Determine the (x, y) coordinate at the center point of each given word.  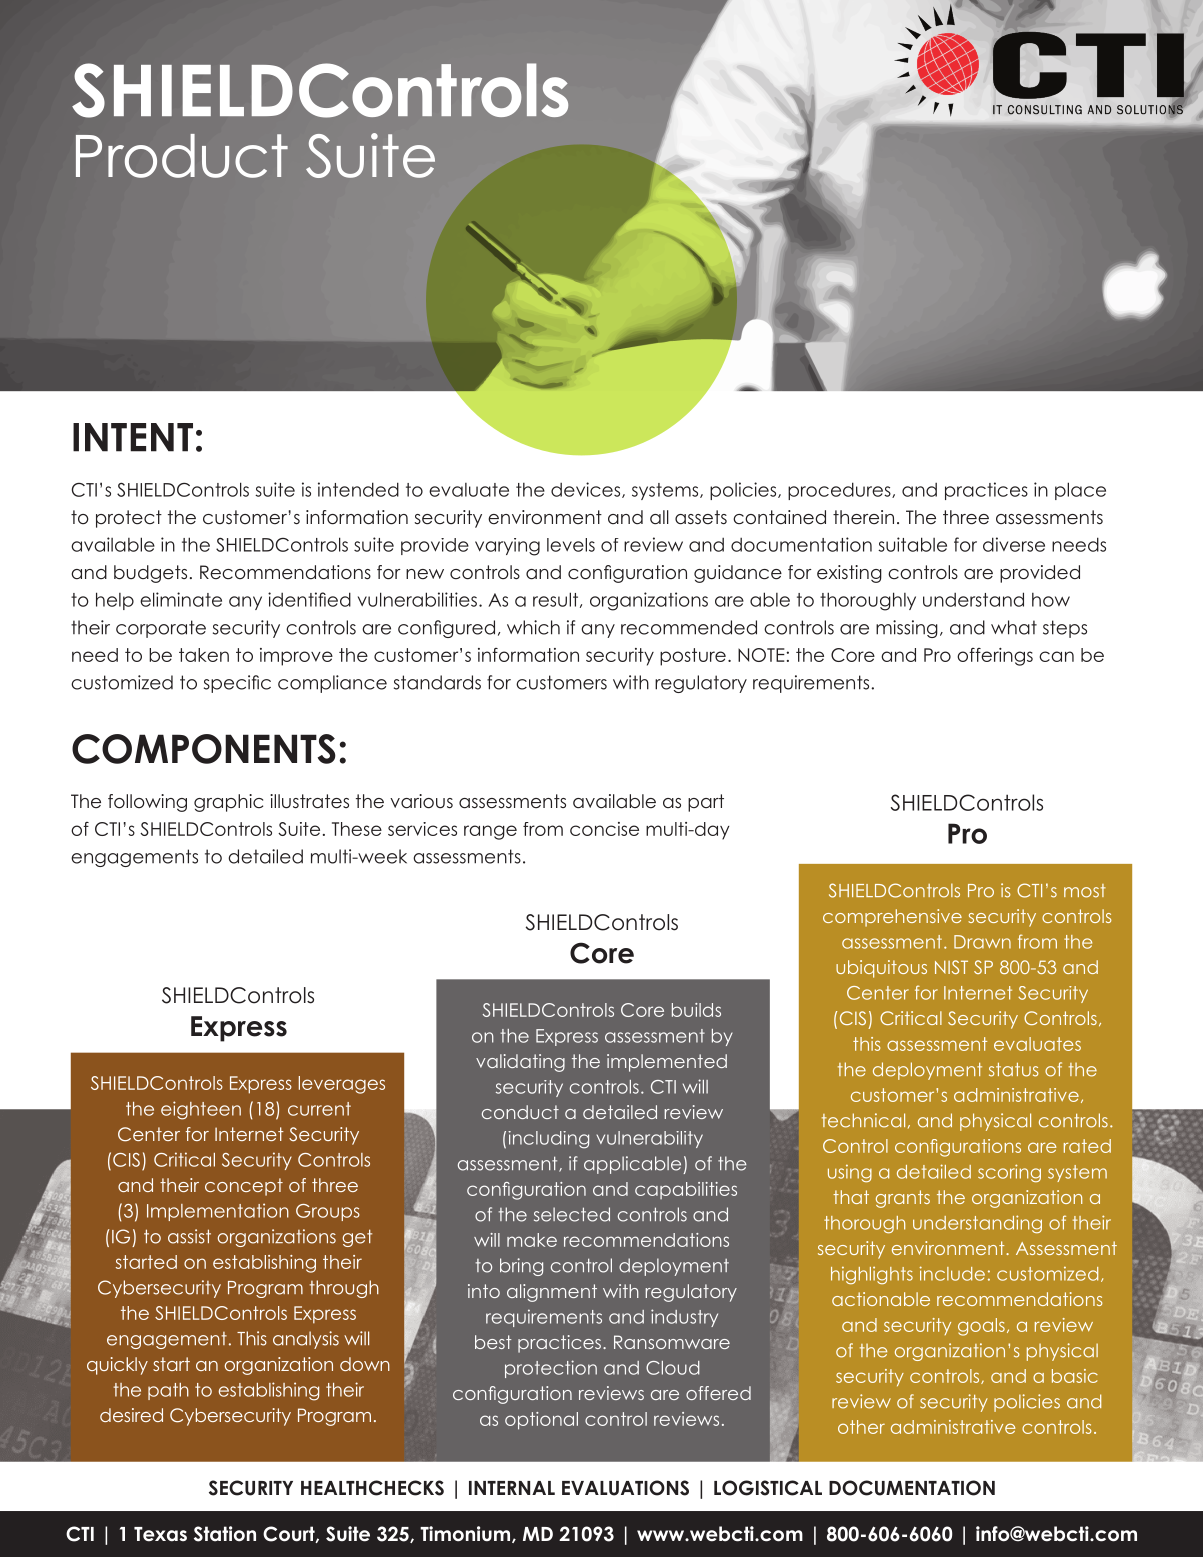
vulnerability (649, 1139)
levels (571, 545)
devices (587, 490)
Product (182, 156)
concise (604, 829)
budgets (150, 574)
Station (225, 1534)
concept (244, 1187)
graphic (228, 803)
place (1080, 491)
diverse (1014, 544)
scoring (1009, 1173)
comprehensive (892, 918)
